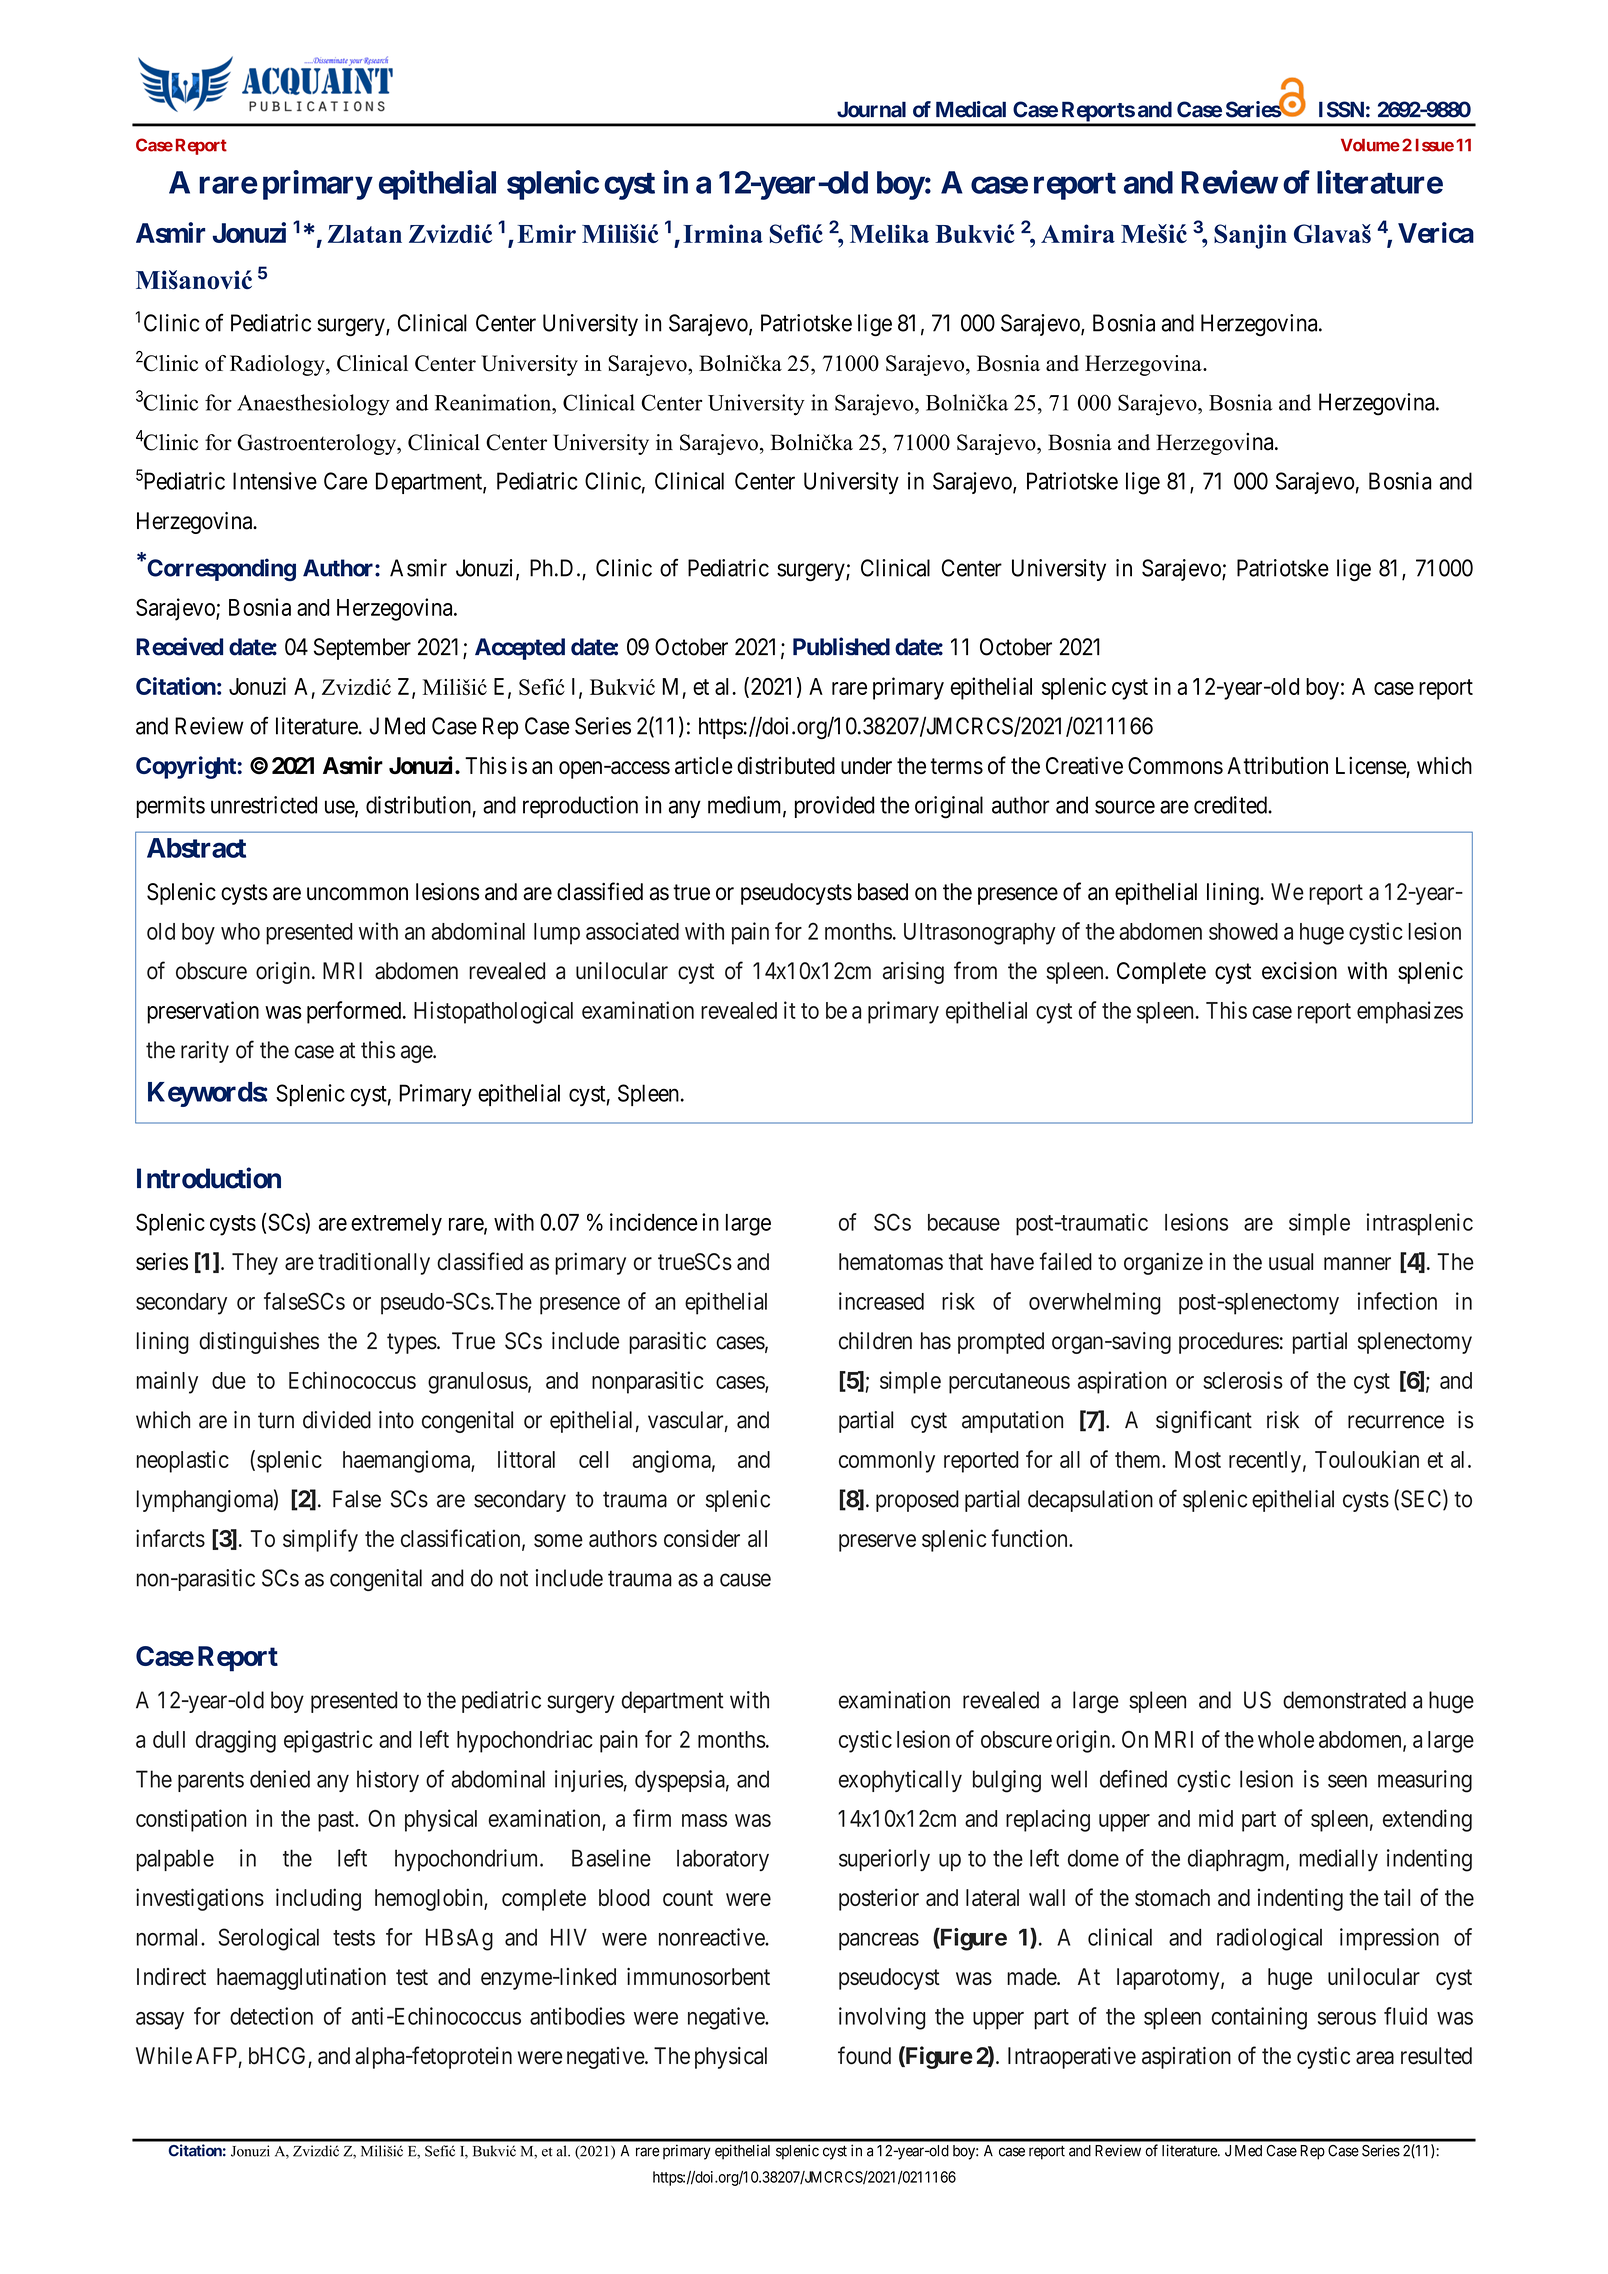 This page has width=1608, height=2274. Describe the element at coordinates (1370, 145) in the page. I see `Volume` at that location.
